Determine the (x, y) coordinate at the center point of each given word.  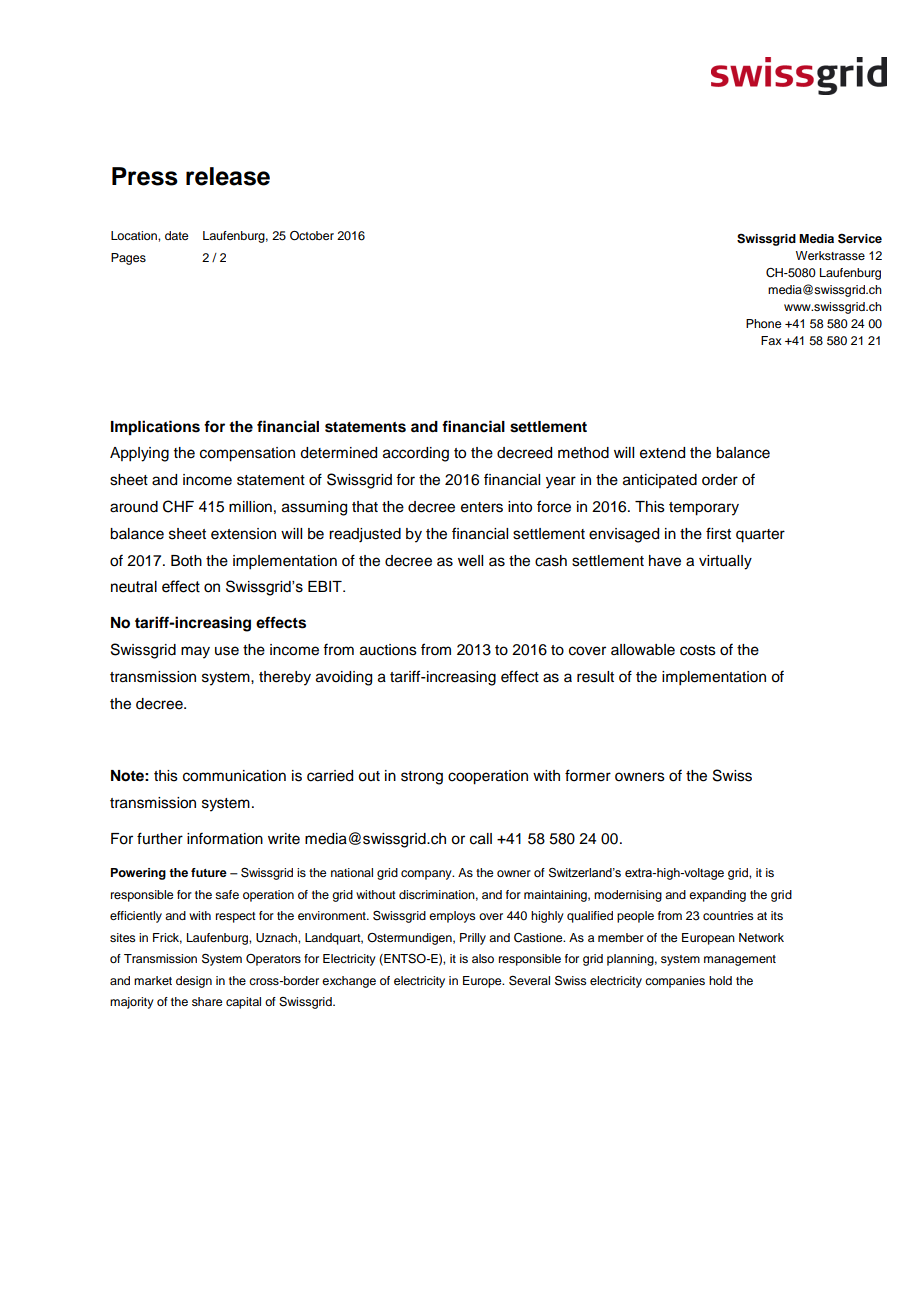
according (416, 454)
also (483, 958)
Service (860, 238)
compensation (247, 454)
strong (422, 778)
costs (698, 650)
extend (662, 453)
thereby (285, 678)
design (194, 982)
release (228, 176)
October (312, 236)
